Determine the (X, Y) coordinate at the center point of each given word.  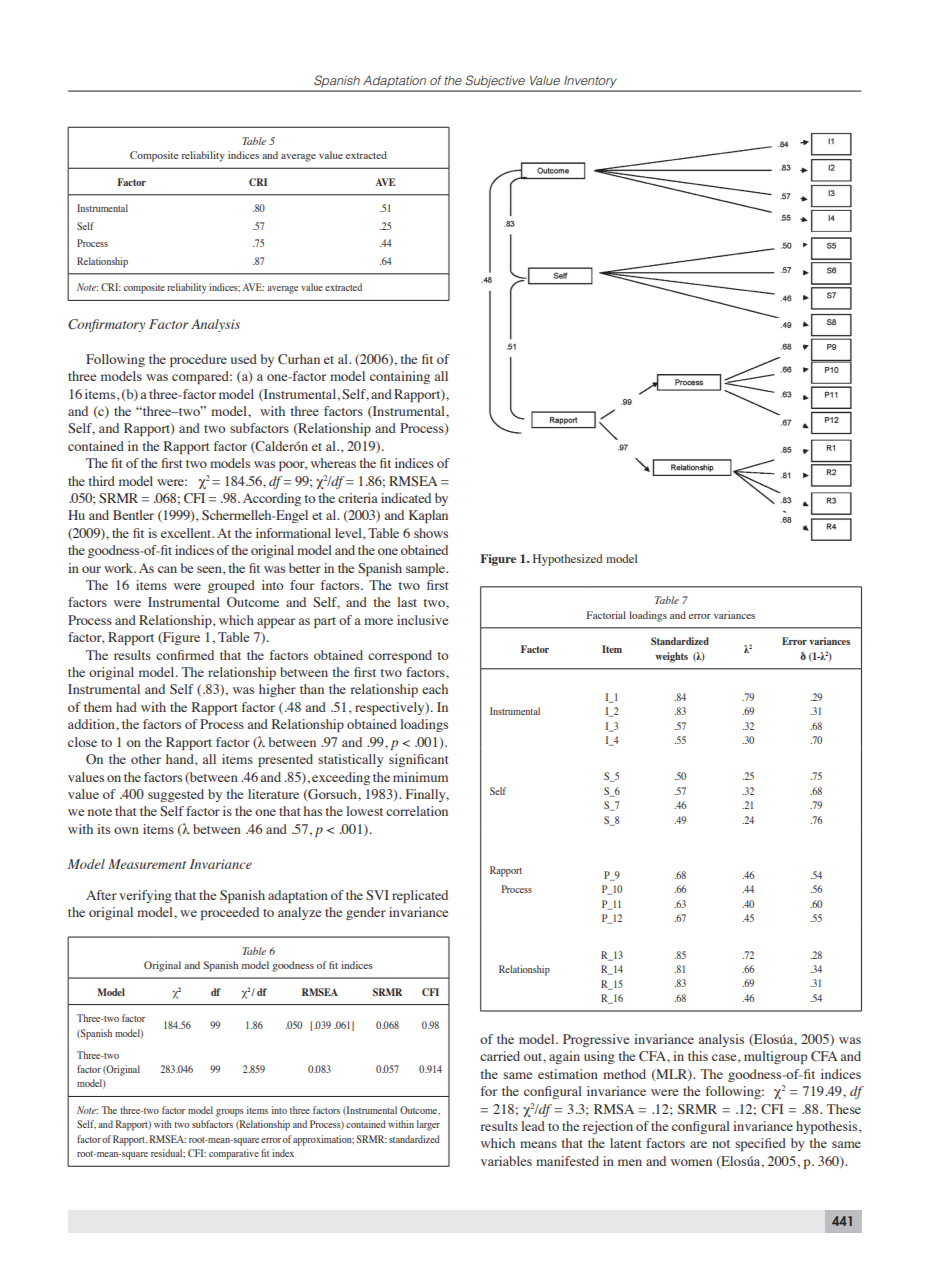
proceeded (230, 913)
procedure (198, 360)
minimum (420, 777)
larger (428, 1125)
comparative (234, 1154)
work (119, 568)
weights (671, 657)
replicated (420, 896)
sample (426, 569)
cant (437, 760)
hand (181, 760)
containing (400, 377)
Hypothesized (568, 560)
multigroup (775, 1057)
